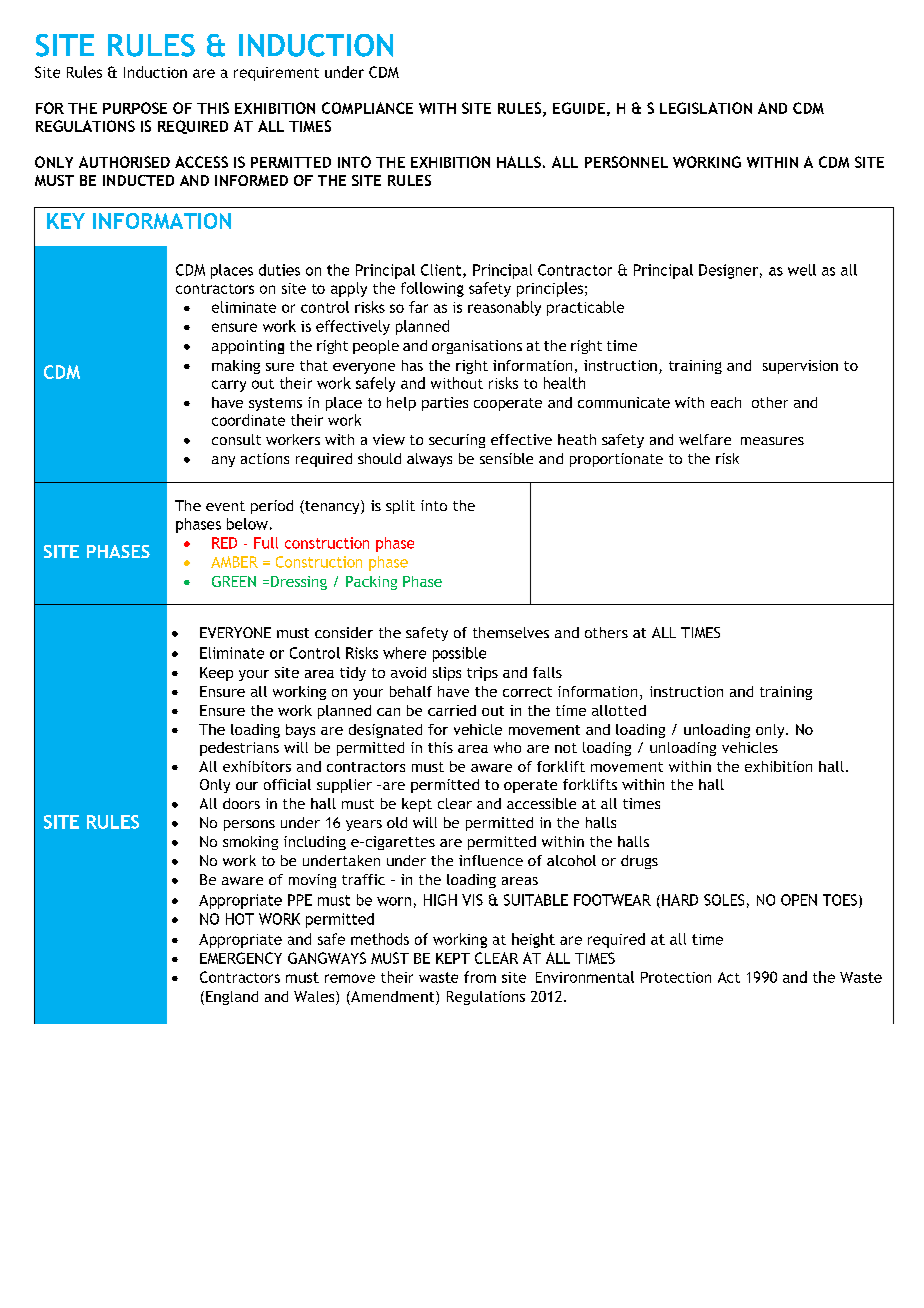  What do you see at coordinates (135, 108) in the page?
I see `PURPOSE` at bounding box center [135, 108].
